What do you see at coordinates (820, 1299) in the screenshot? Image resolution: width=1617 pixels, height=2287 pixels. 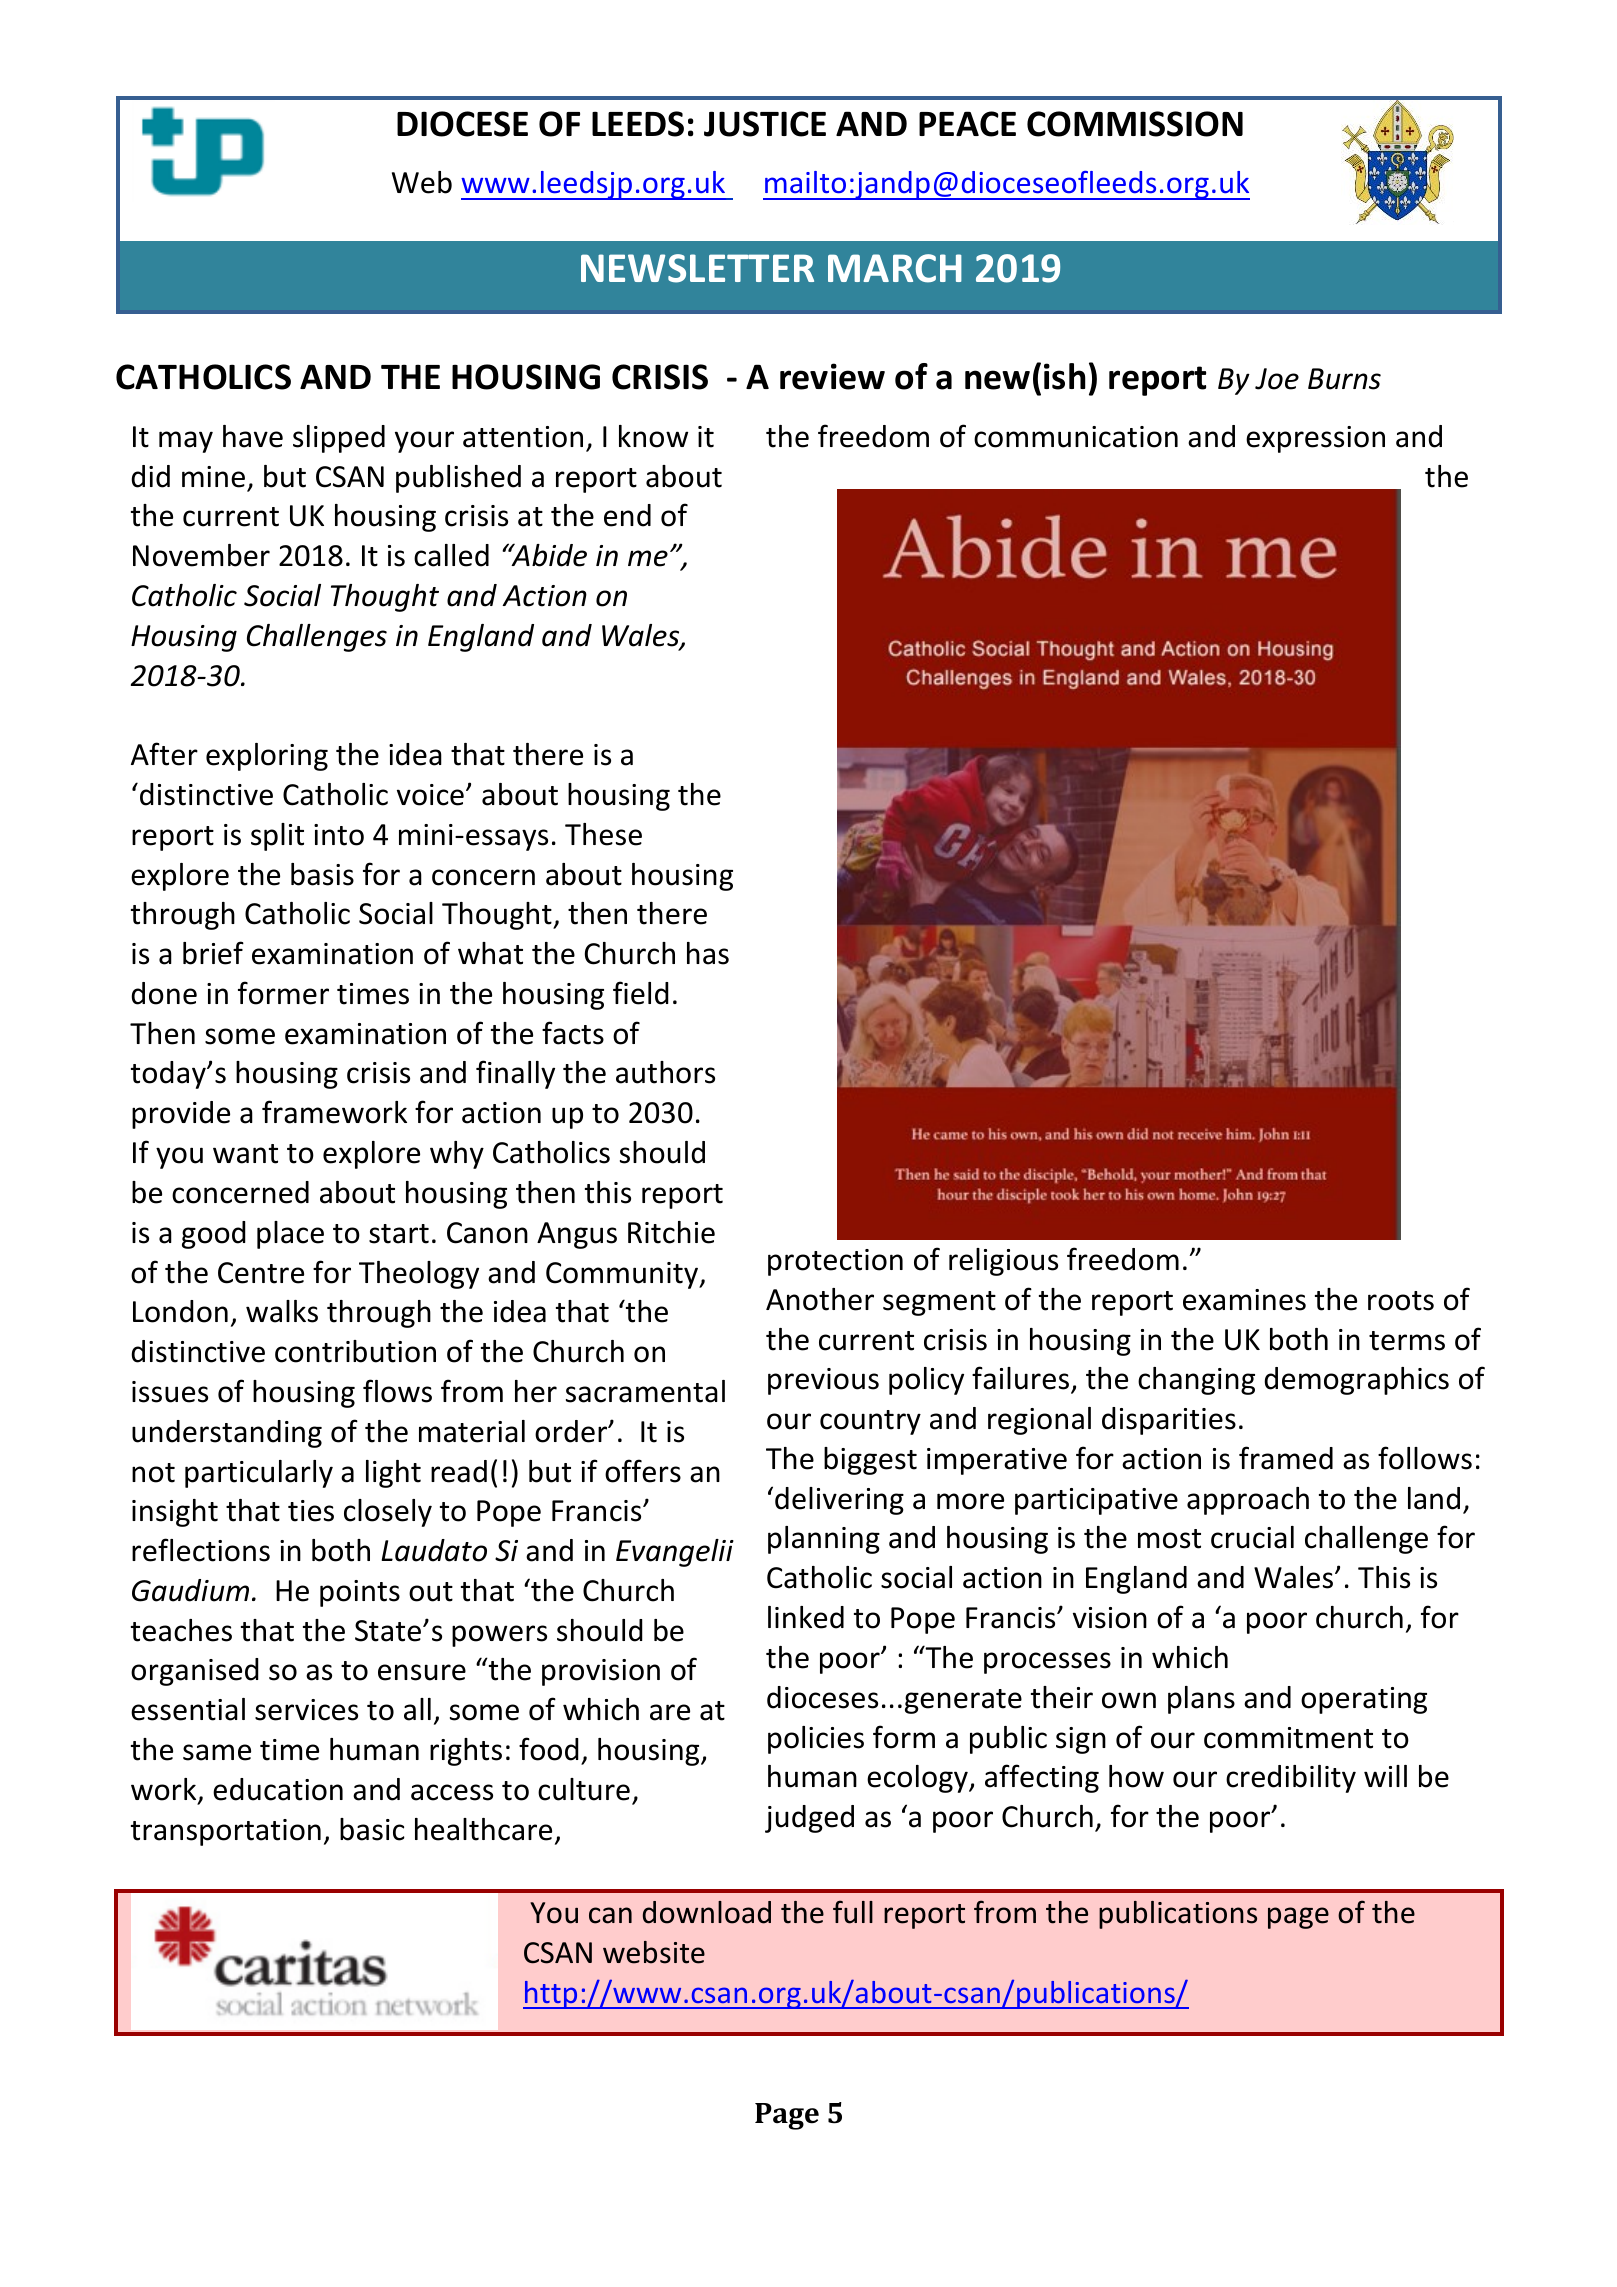 I see `Another` at bounding box center [820, 1299].
